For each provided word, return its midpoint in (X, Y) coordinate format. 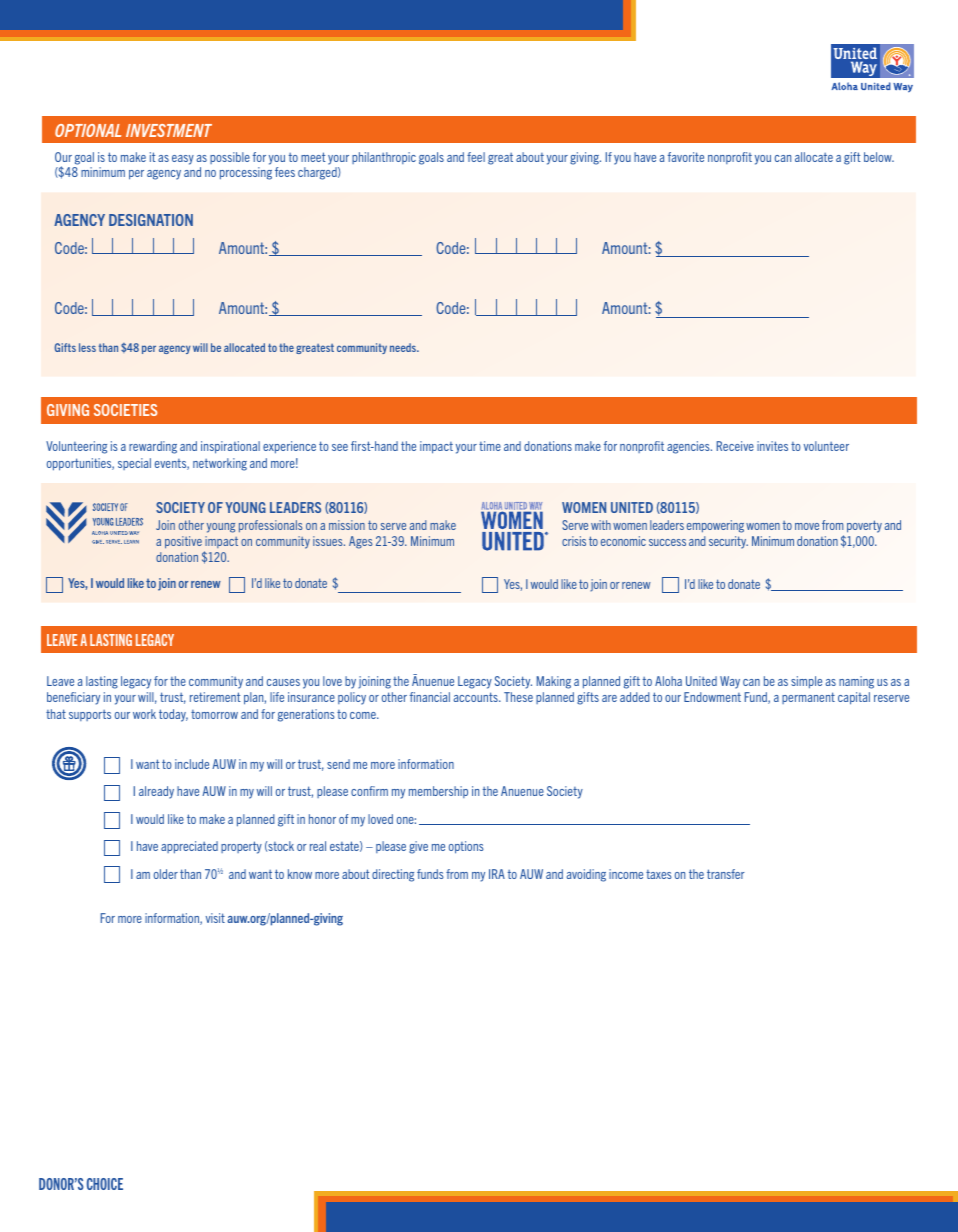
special (134, 464)
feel (476, 157)
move (807, 526)
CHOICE (105, 1184)
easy (183, 160)
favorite (686, 157)
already (156, 792)
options (466, 847)
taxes (659, 874)
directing (393, 875)
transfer (726, 874)
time (490, 446)
